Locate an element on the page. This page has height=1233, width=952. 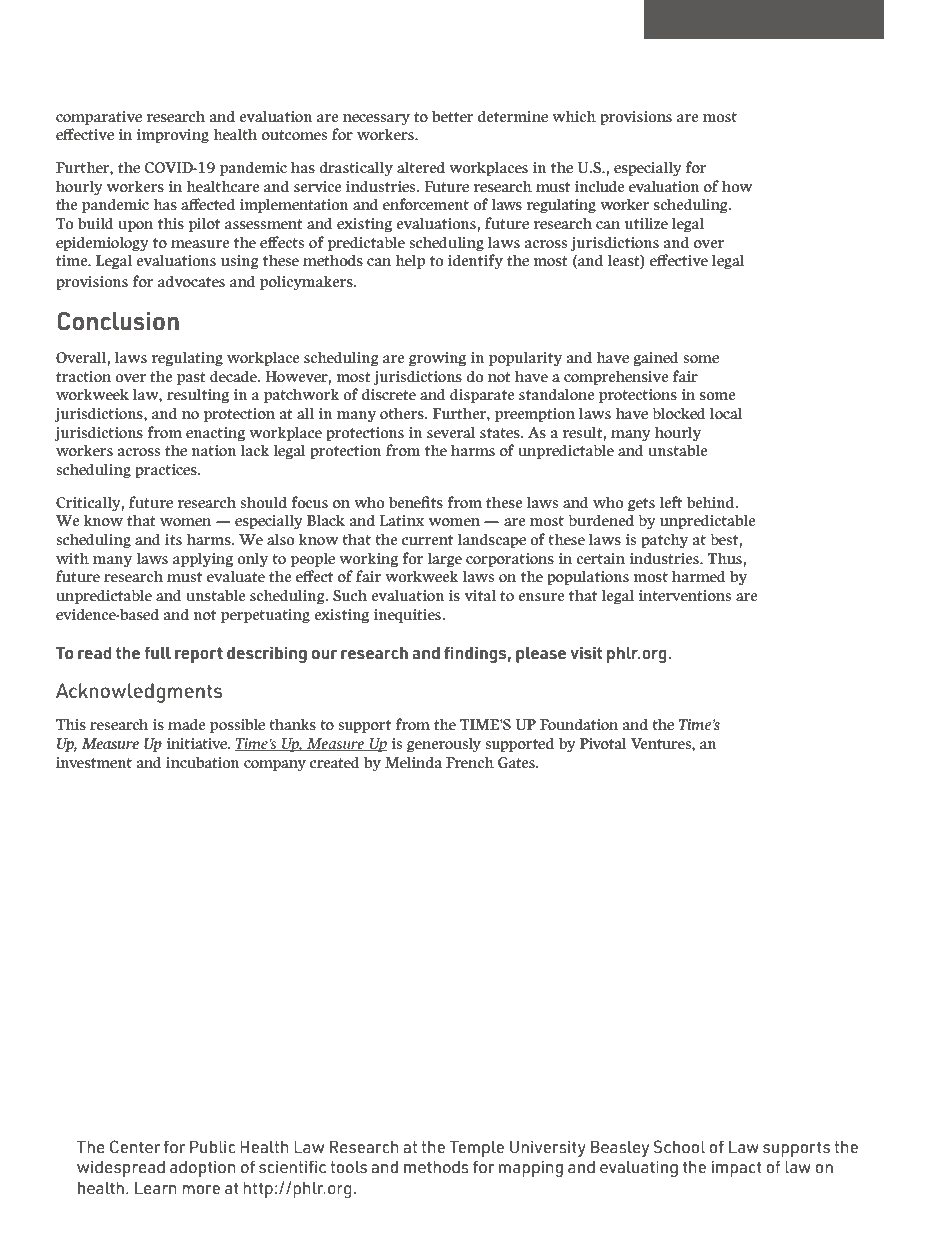
include is located at coordinates (600, 186).
